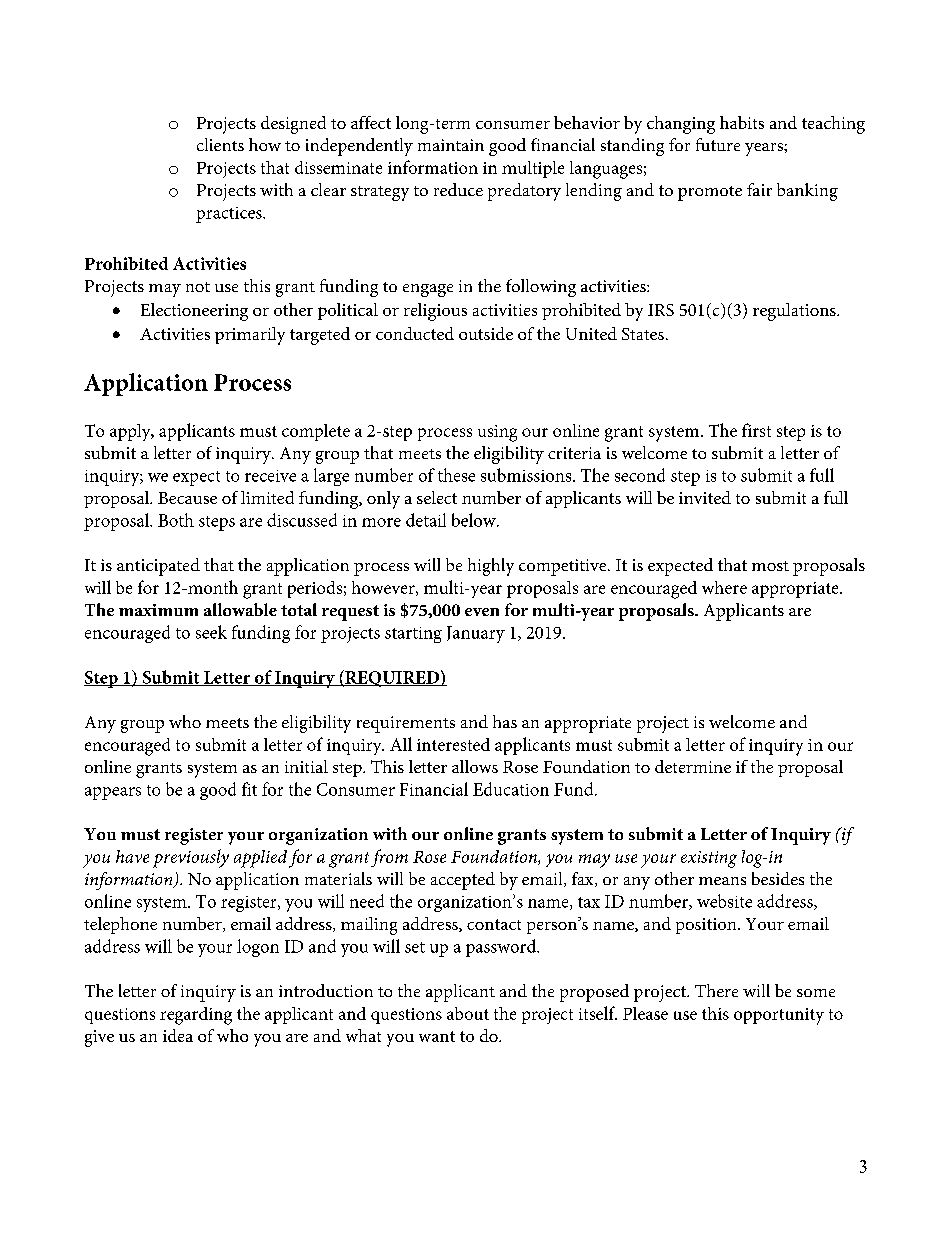 The height and width of the screenshot is (1233, 952). I want to click on about, so click(468, 1013).
